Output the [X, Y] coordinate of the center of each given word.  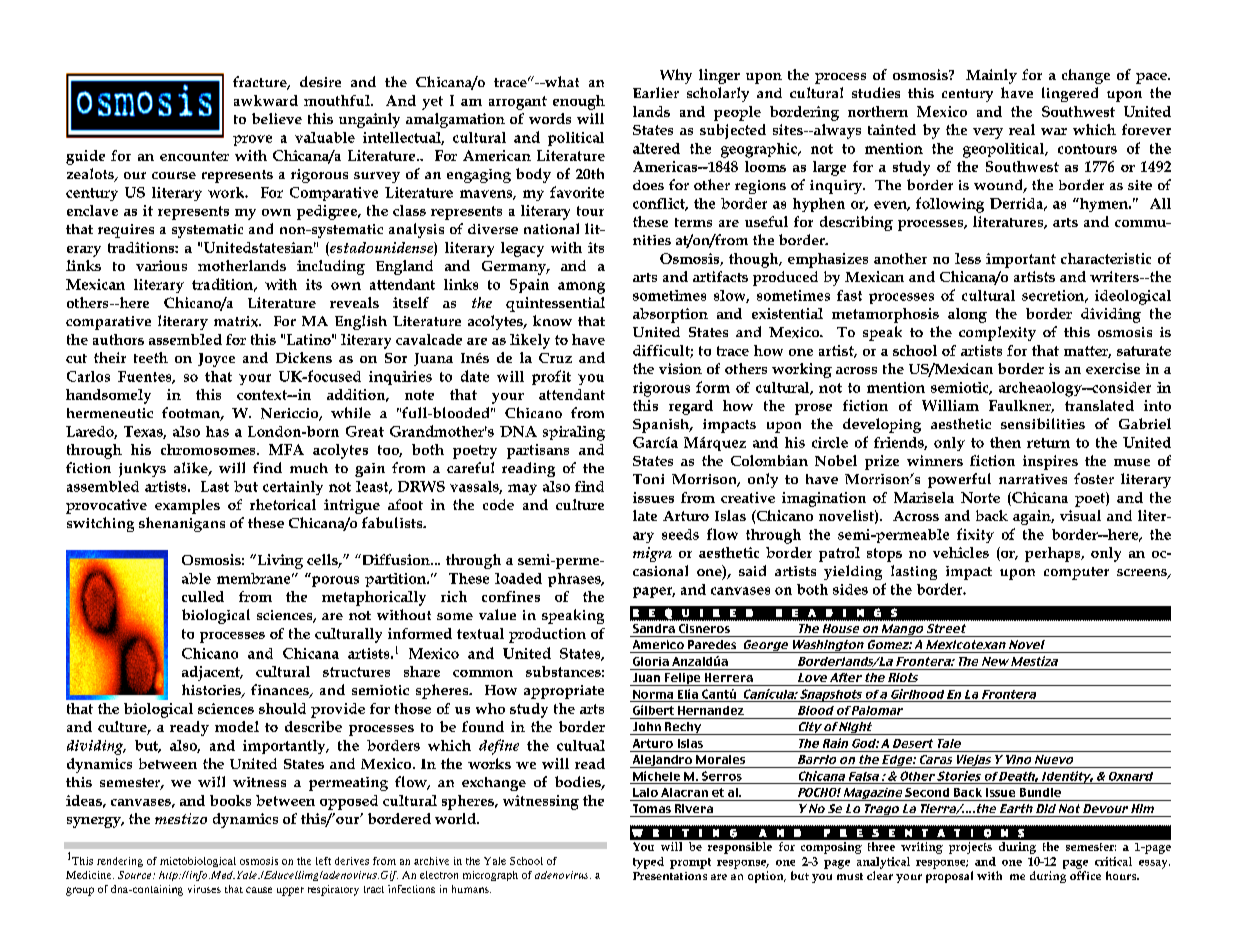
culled [203, 596]
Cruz [555, 358]
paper [654, 592]
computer [1076, 573]
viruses [204, 889]
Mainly [991, 76]
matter [1087, 352]
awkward [266, 100]
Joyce [216, 360]
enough [579, 102]
